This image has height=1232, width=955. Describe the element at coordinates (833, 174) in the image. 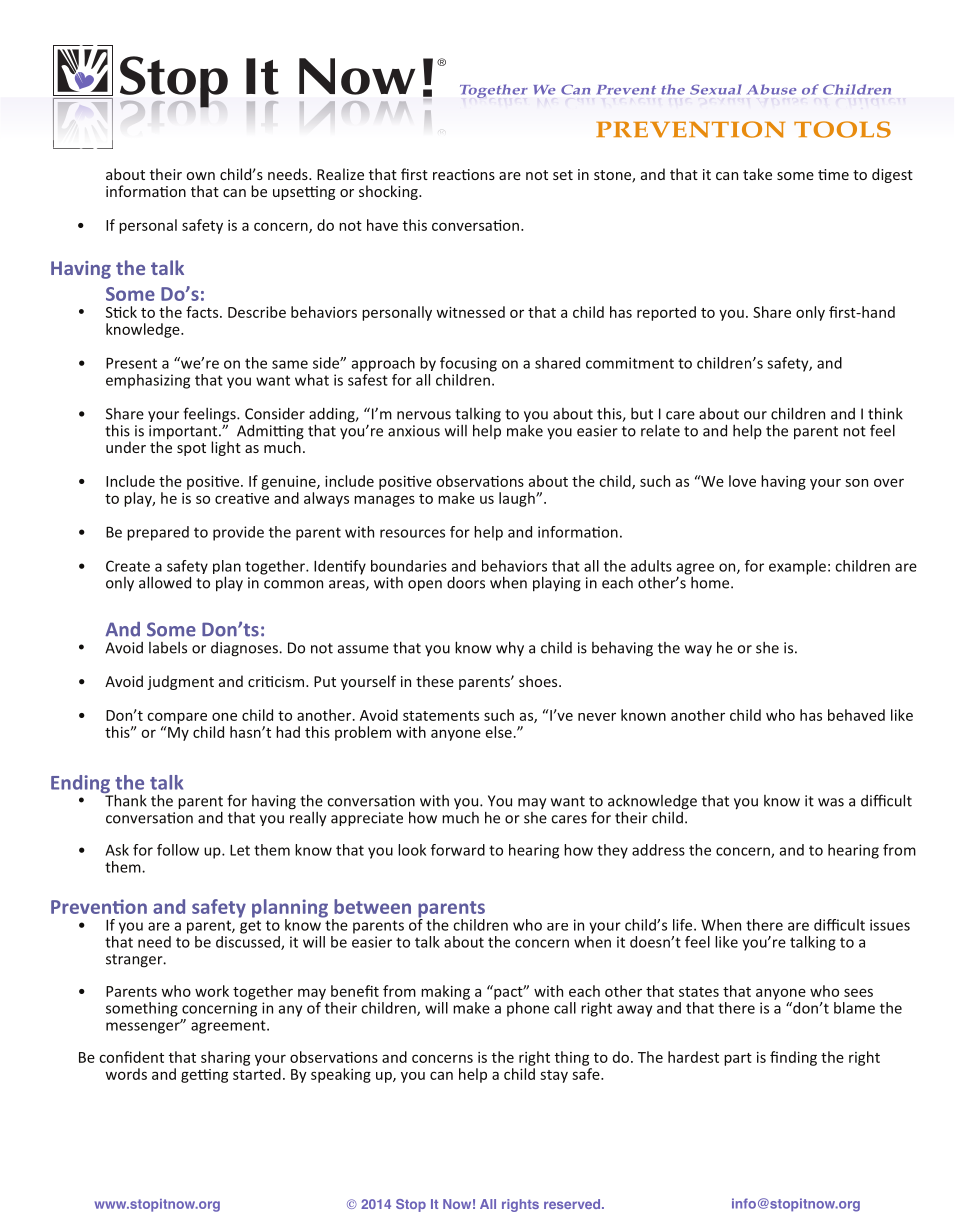

I see `time` at that location.
